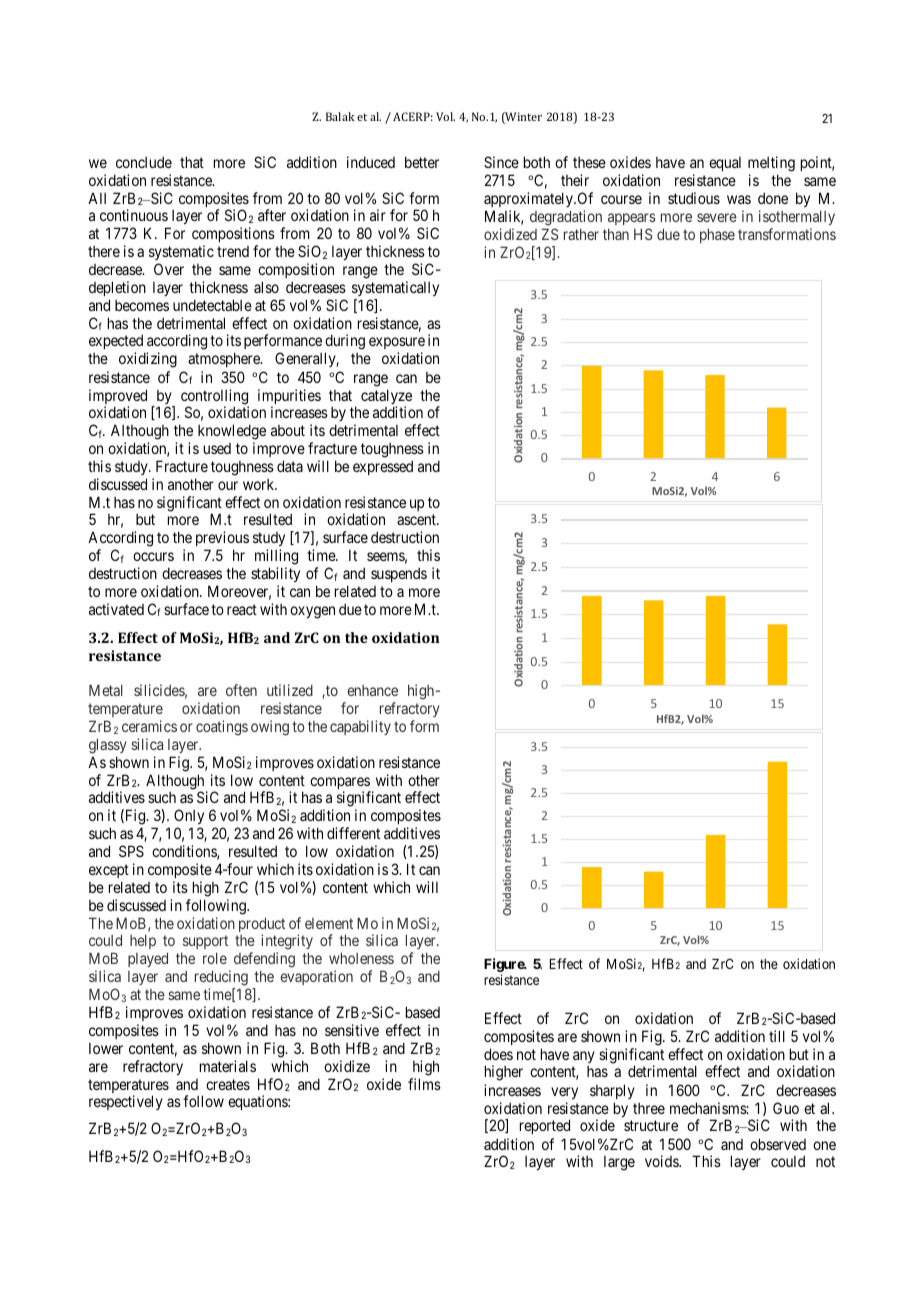  I want to click on used, so click(217, 448).
